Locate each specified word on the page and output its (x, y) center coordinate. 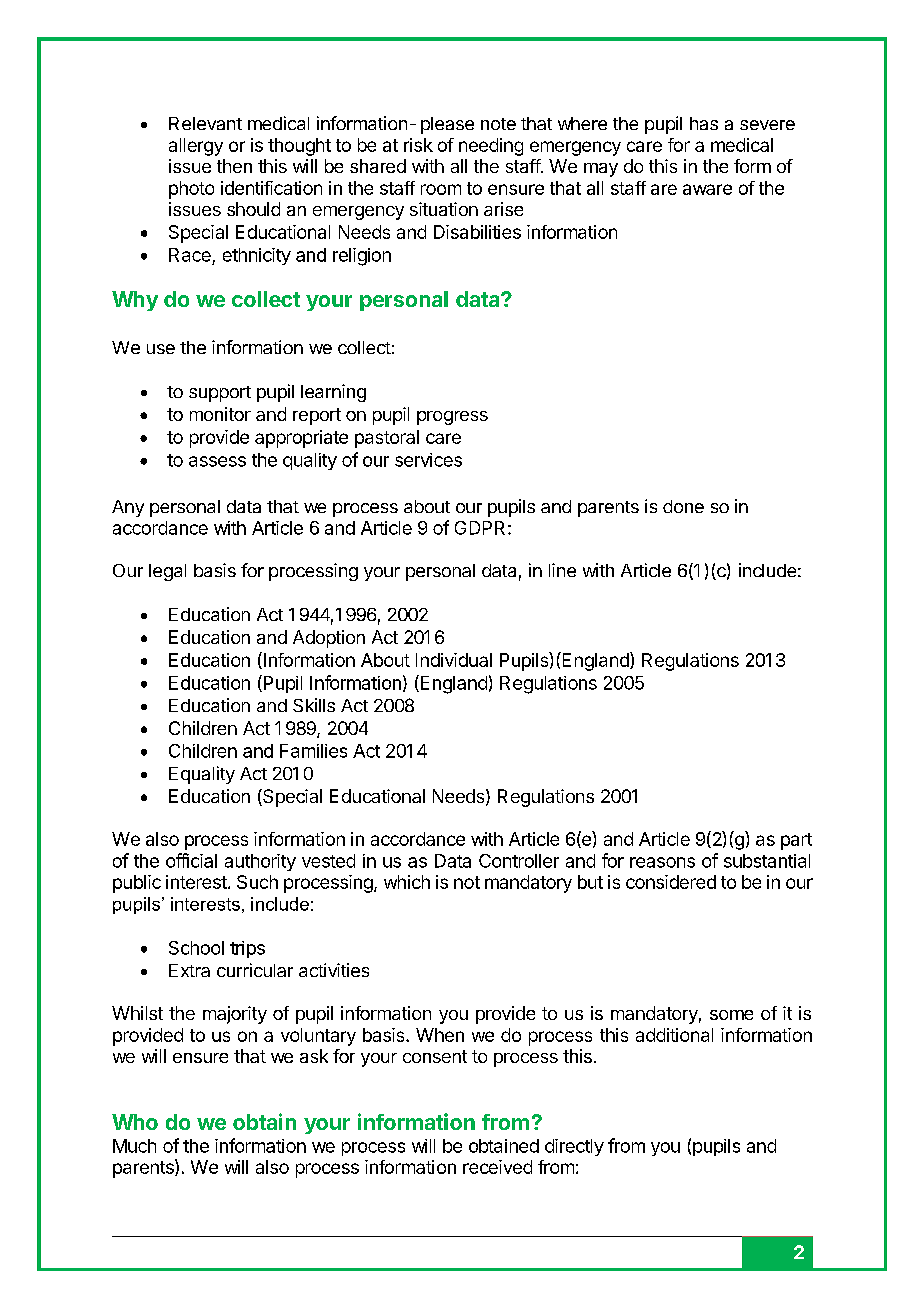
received (497, 1167)
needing (491, 147)
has (704, 123)
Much (134, 1146)
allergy (196, 147)
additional (674, 1035)
